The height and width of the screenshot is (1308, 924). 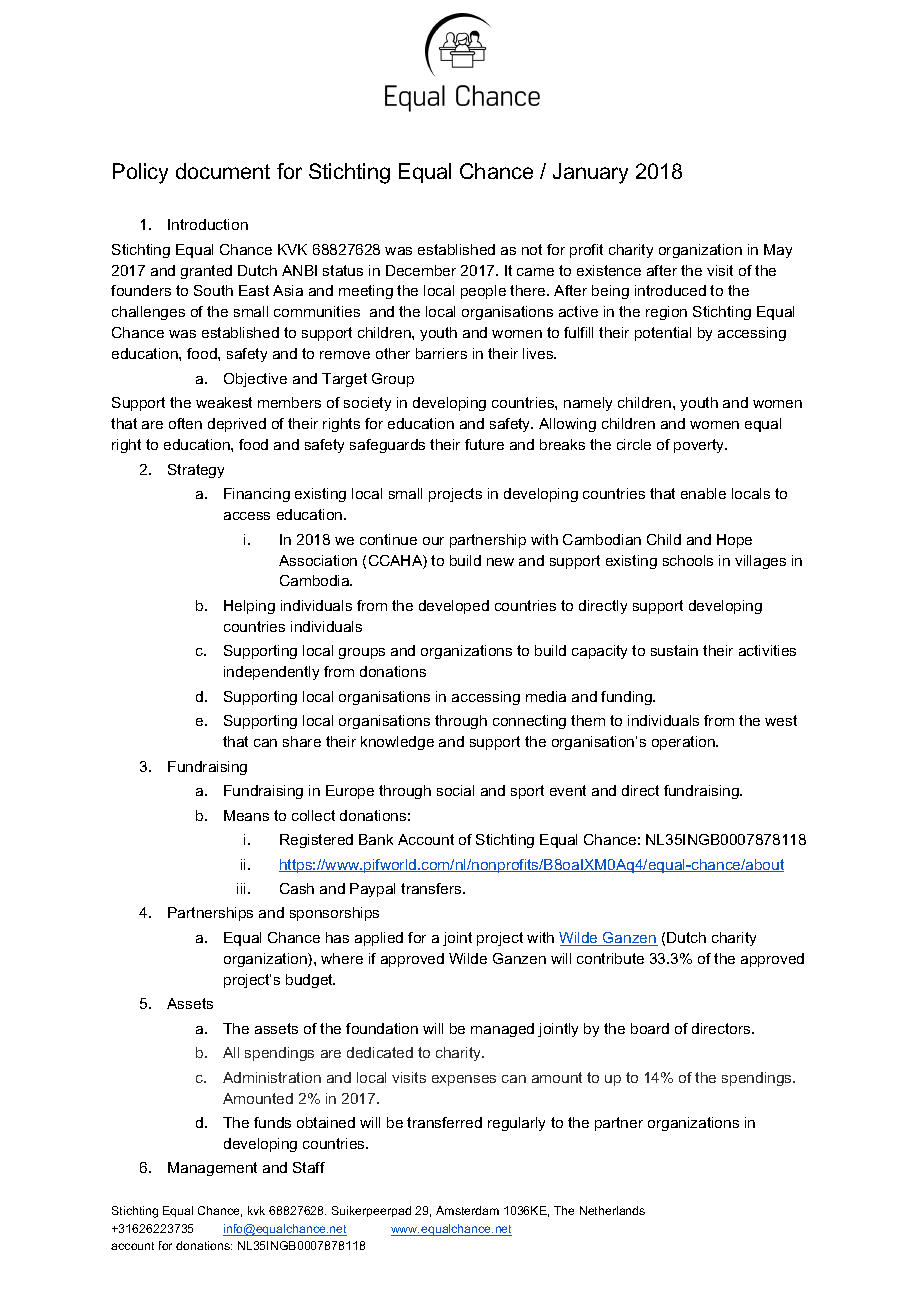 I want to click on iii, so click(x=241, y=888).
